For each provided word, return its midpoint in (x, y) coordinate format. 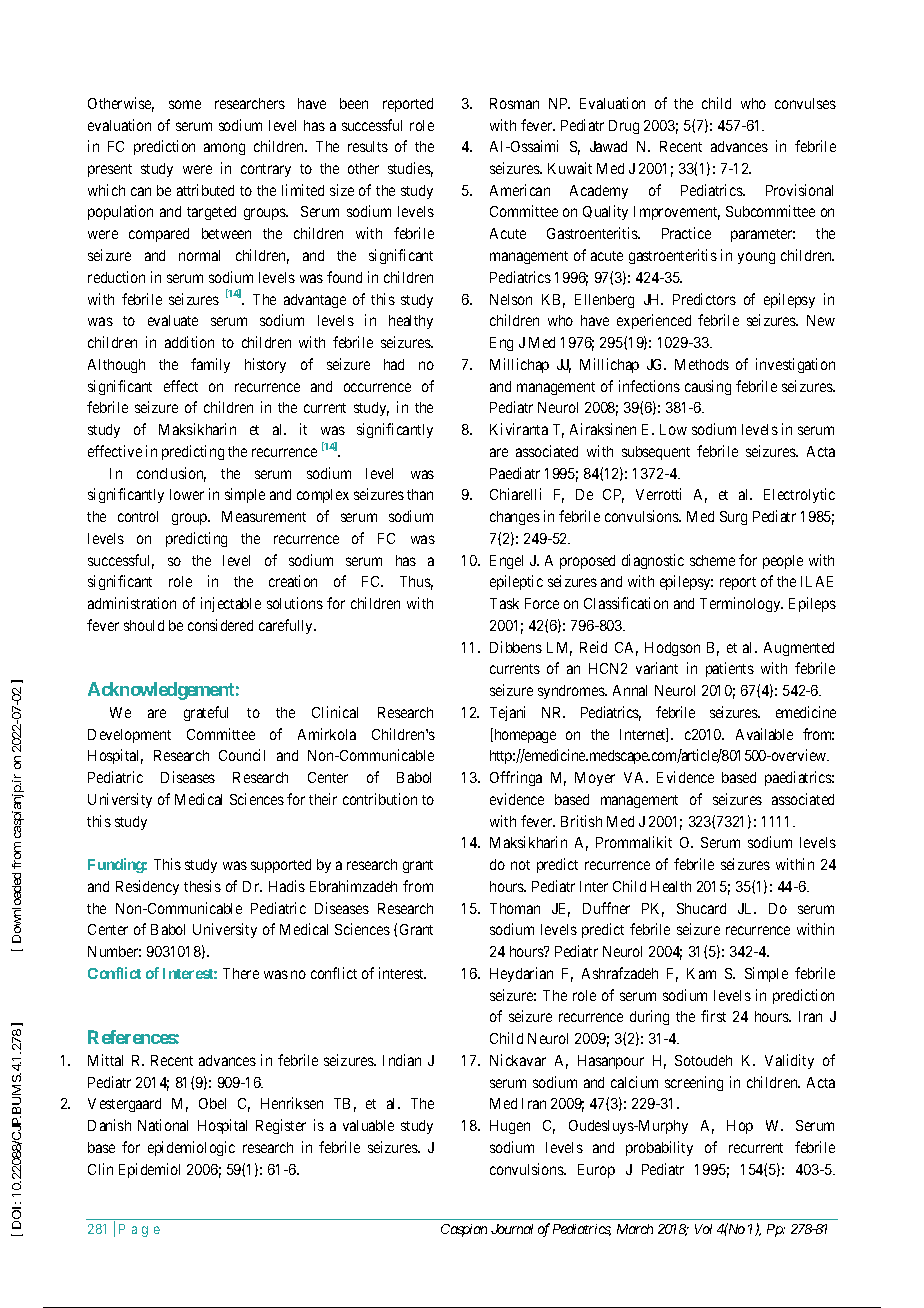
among (224, 149)
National (163, 1125)
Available (764, 734)
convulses (805, 103)
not (520, 865)
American (520, 190)
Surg (733, 518)
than (420, 494)
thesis (202, 886)
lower (187, 494)
